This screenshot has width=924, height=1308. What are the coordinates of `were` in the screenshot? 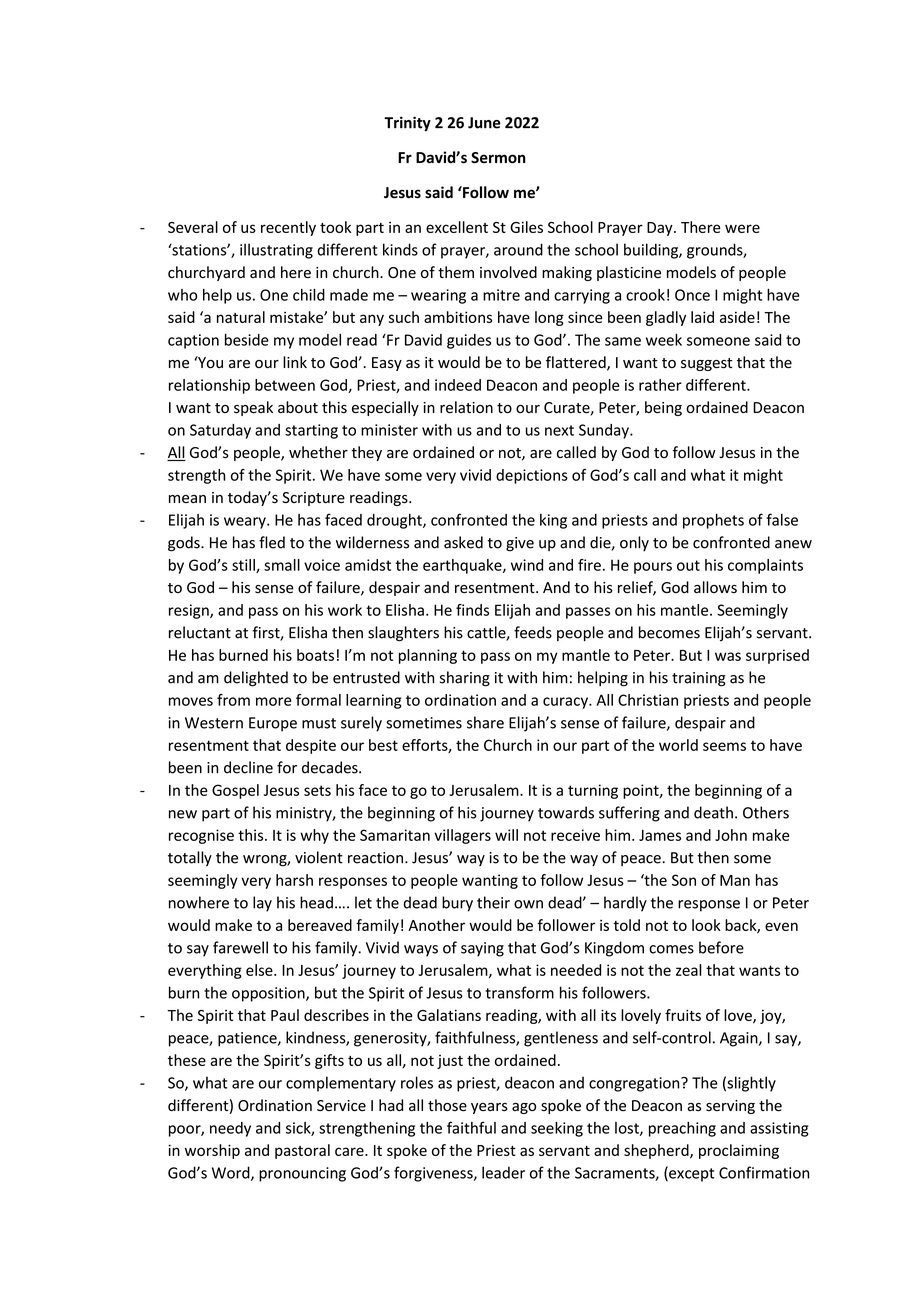 It's located at (742, 228).
